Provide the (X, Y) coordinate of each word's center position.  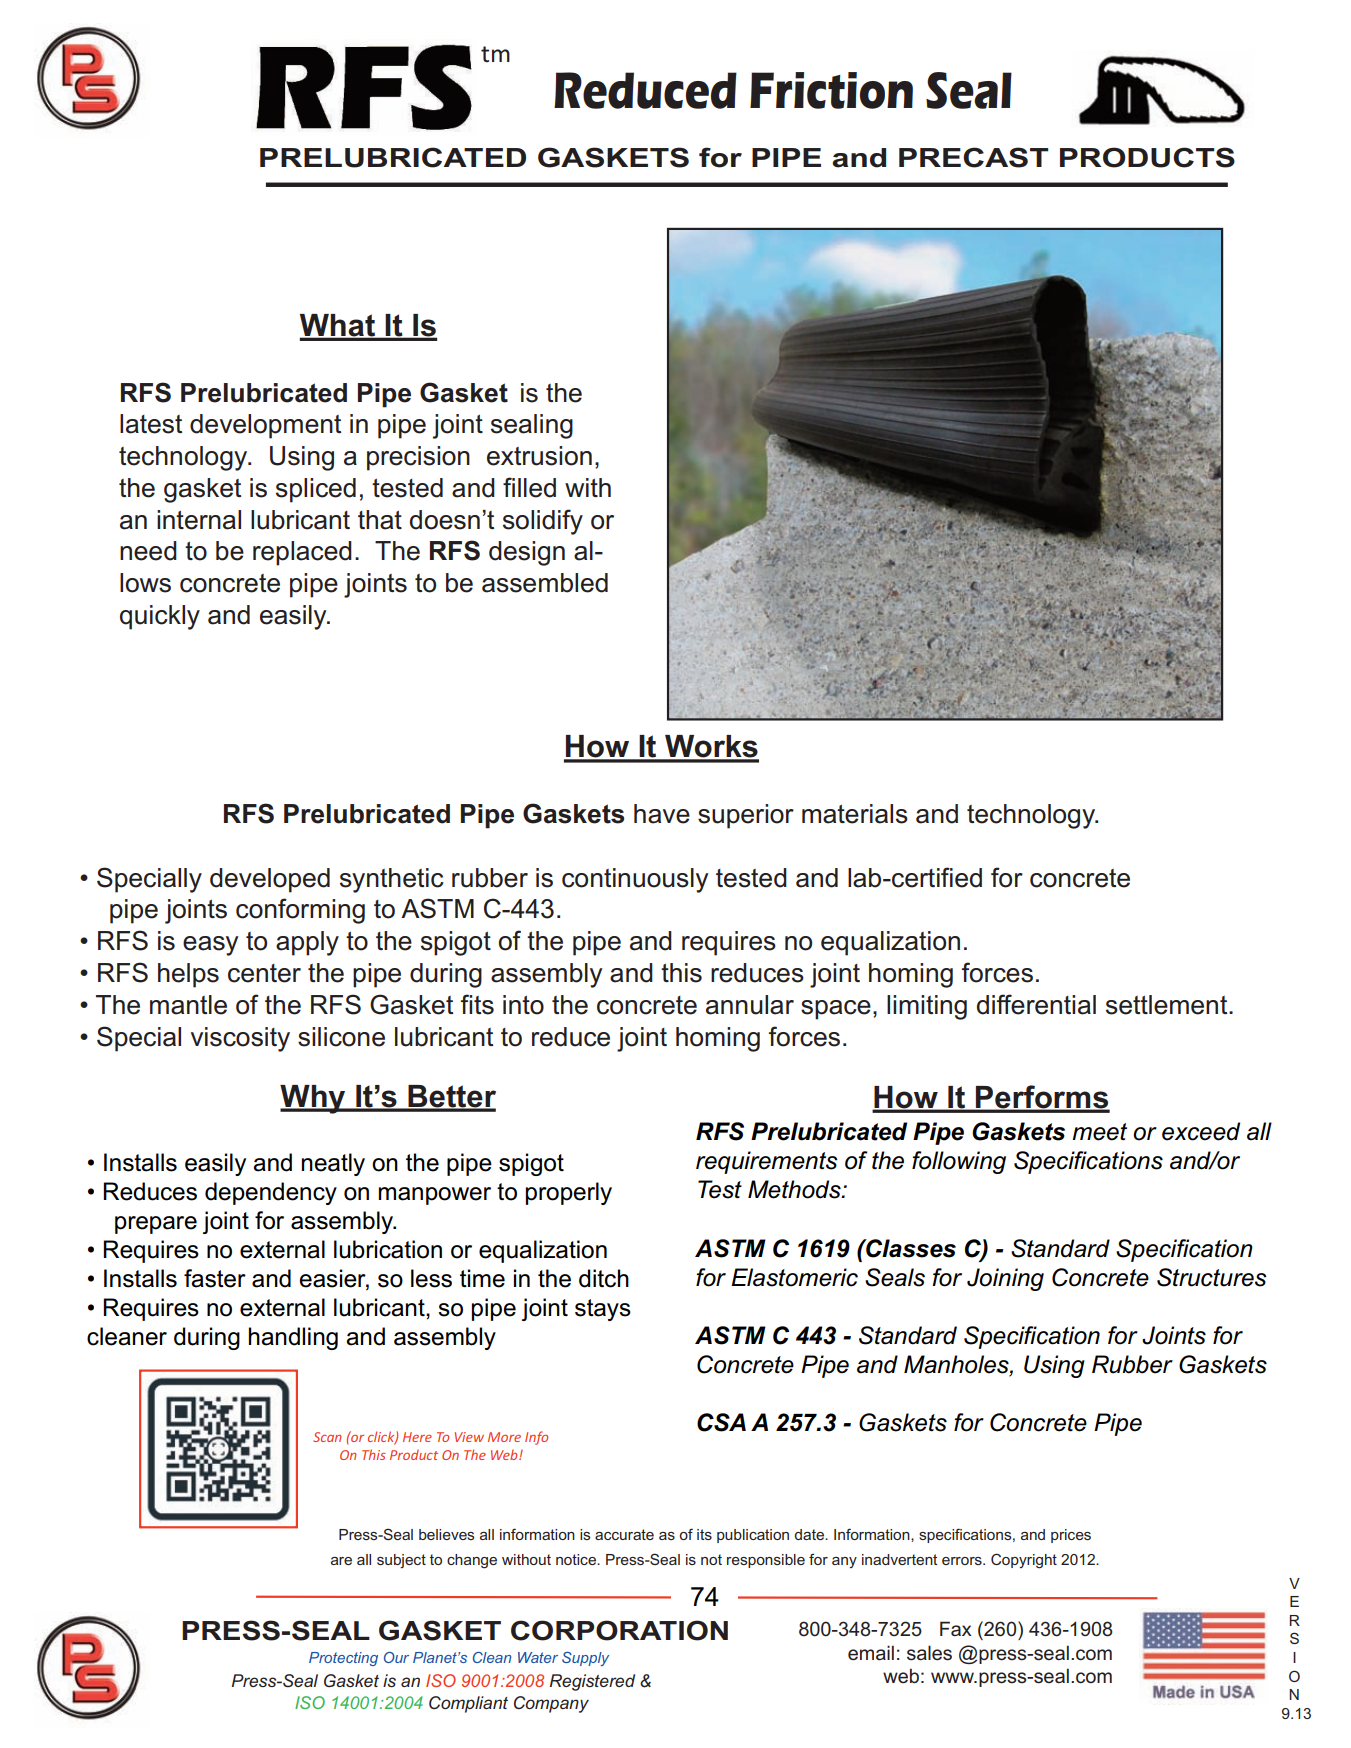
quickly (160, 617)
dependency (271, 1193)
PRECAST (973, 157)
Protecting (343, 1659)
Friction (831, 90)
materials (855, 814)
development (265, 426)
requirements (767, 1162)
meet (1099, 1132)
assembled (545, 583)
